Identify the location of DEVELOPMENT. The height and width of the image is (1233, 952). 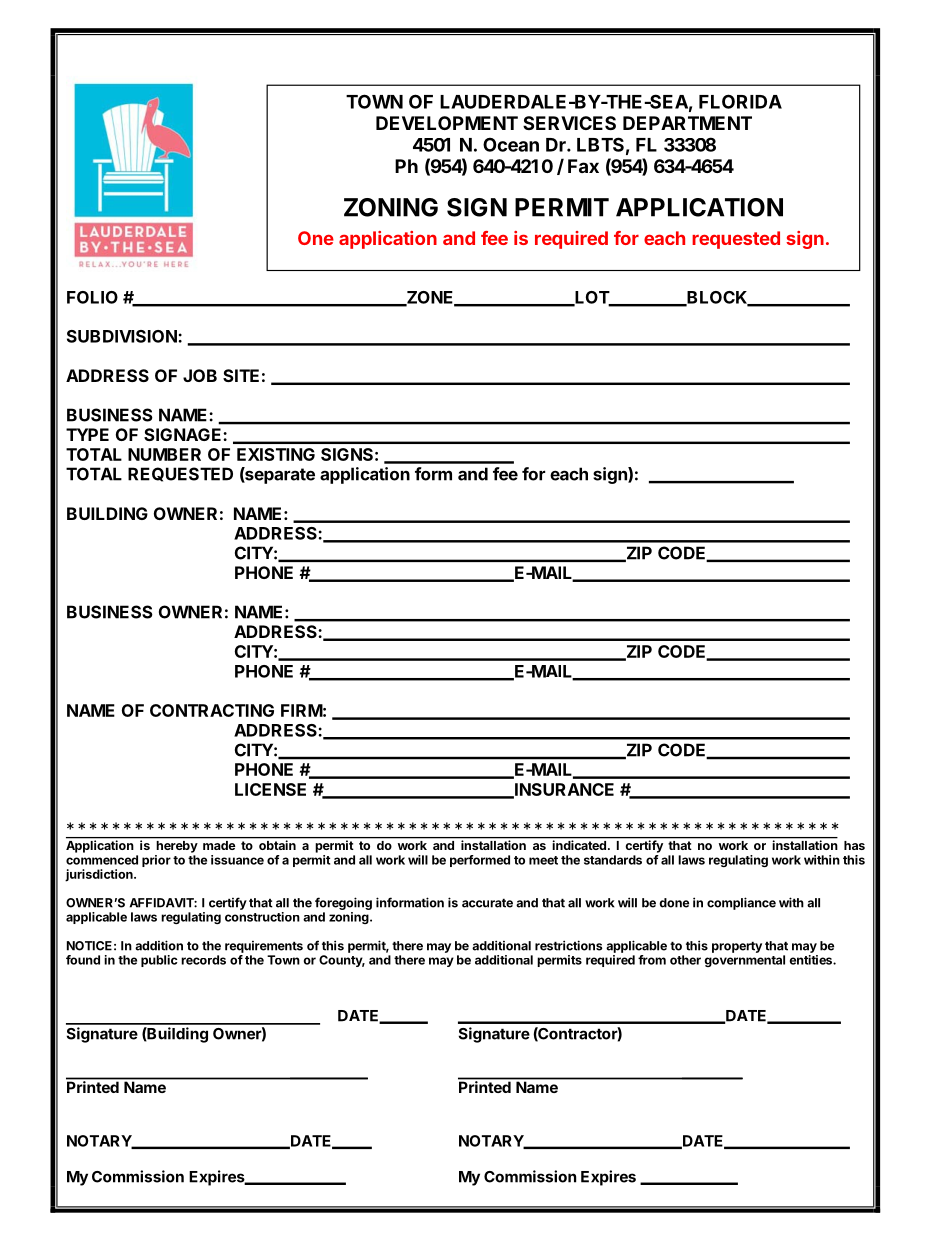
(447, 123).
